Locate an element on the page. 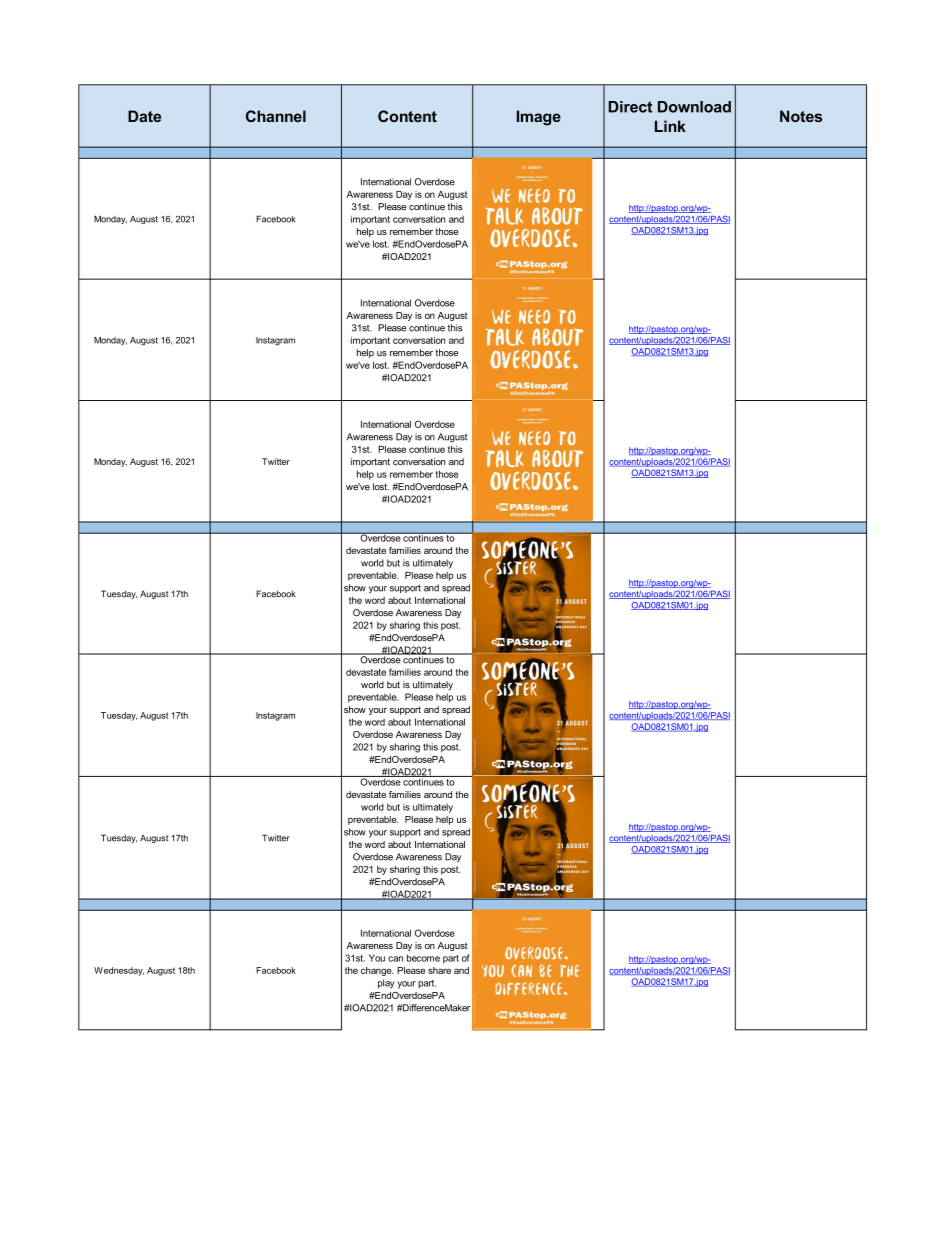 The height and width of the document is (1233, 952). Channel is located at coordinates (276, 116).
